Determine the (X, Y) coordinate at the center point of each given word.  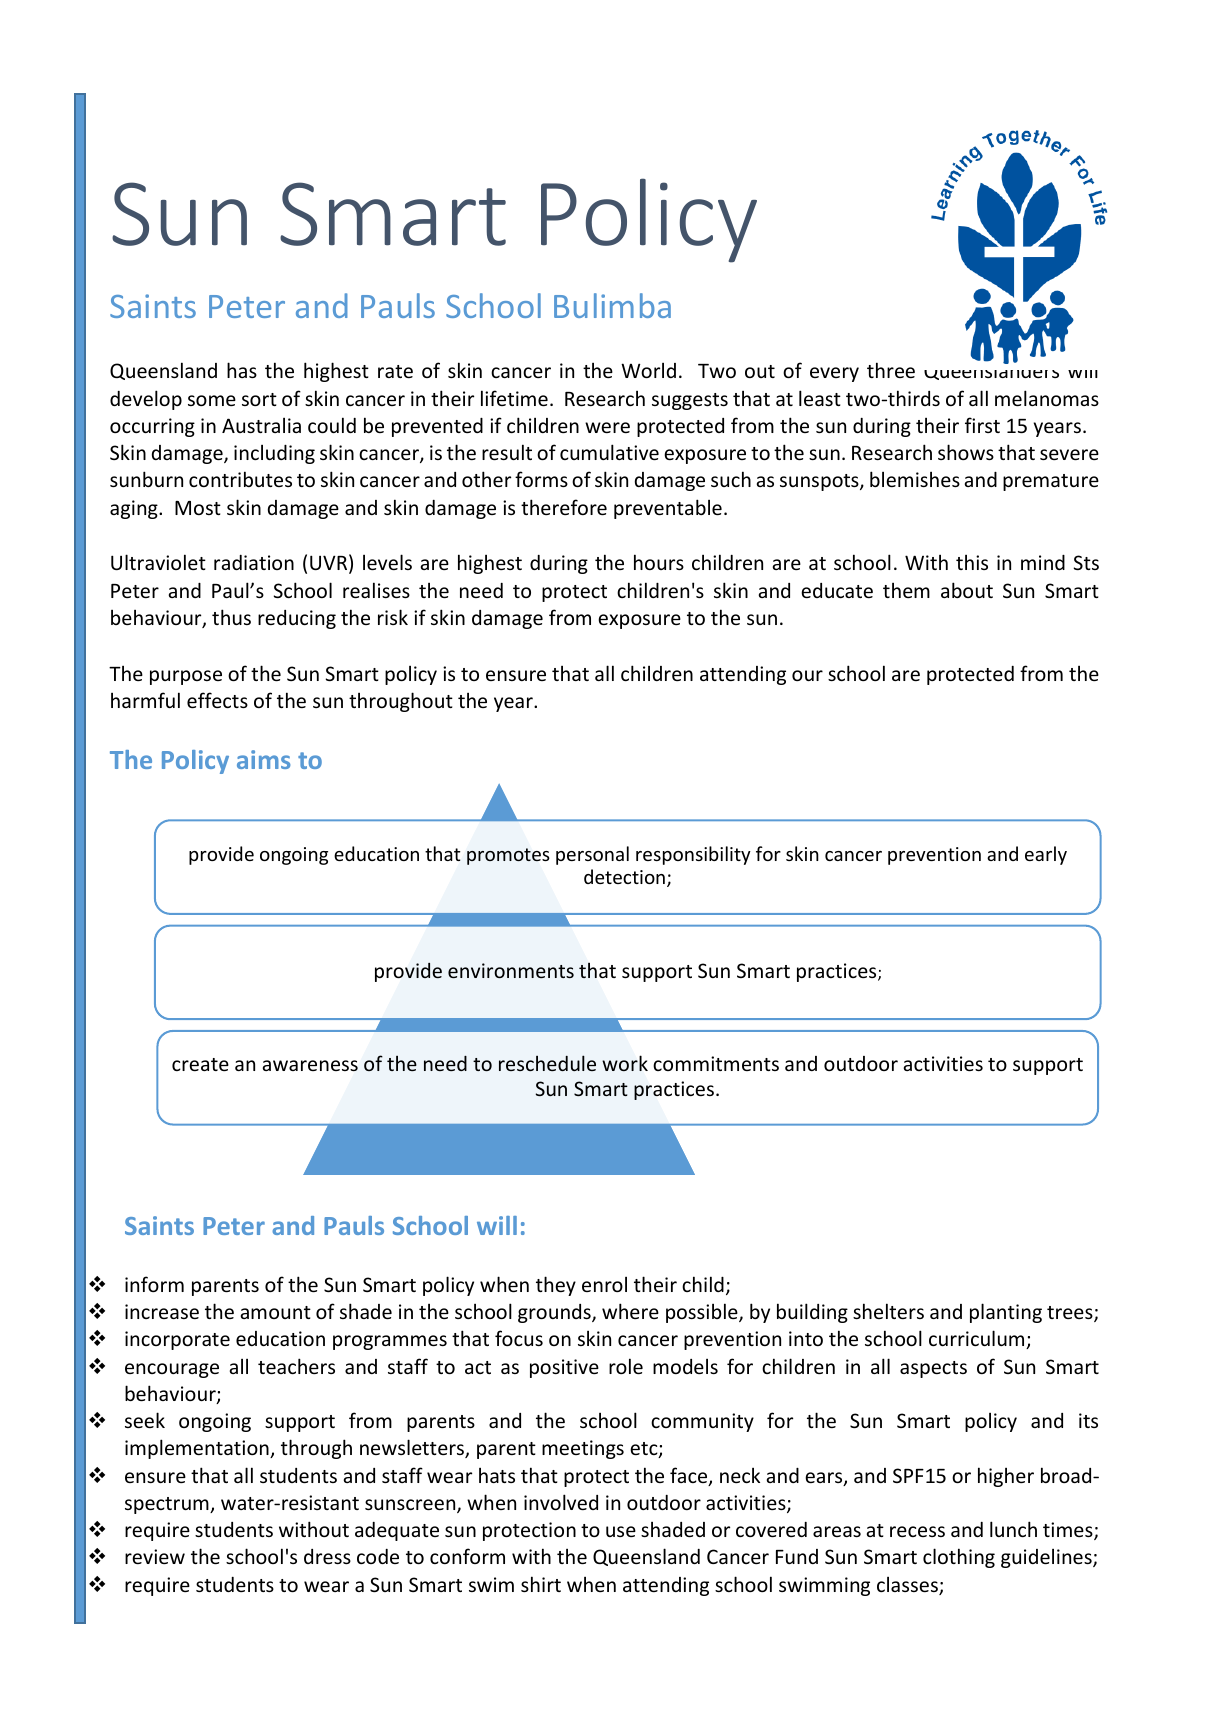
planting (1006, 1313)
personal (592, 855)
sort (259, 399)
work (625, 1063)
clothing (959, 1558)
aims (263, 759)
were (607, 427)
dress (327, 1556)
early (1046, 855)
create (200, 1064)
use (621, 1531)
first (982, 425)
